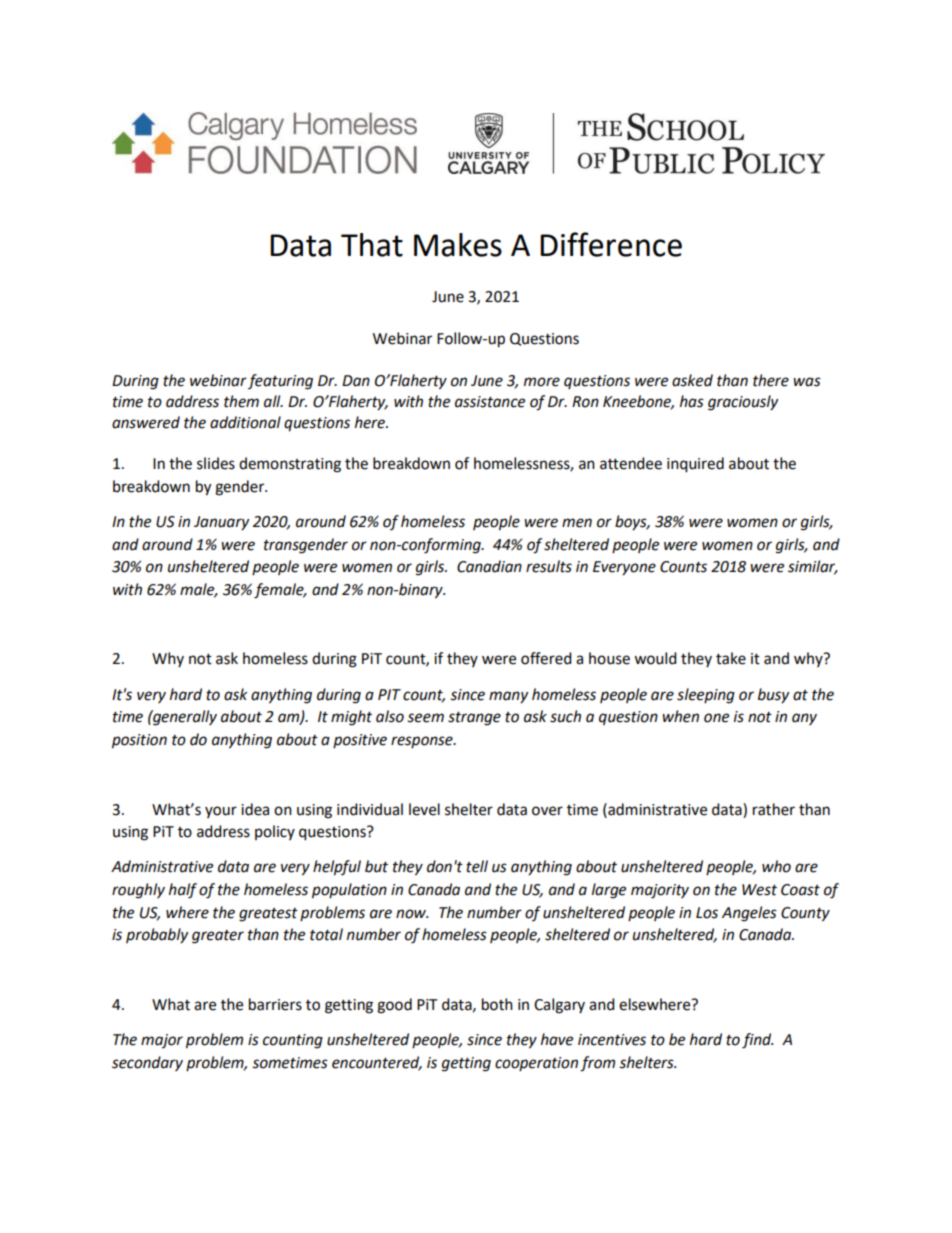 The width and height of the image is (952, 1233). Describe the element at coordinates (813, 567) in the image. I see `similar` at that location.
